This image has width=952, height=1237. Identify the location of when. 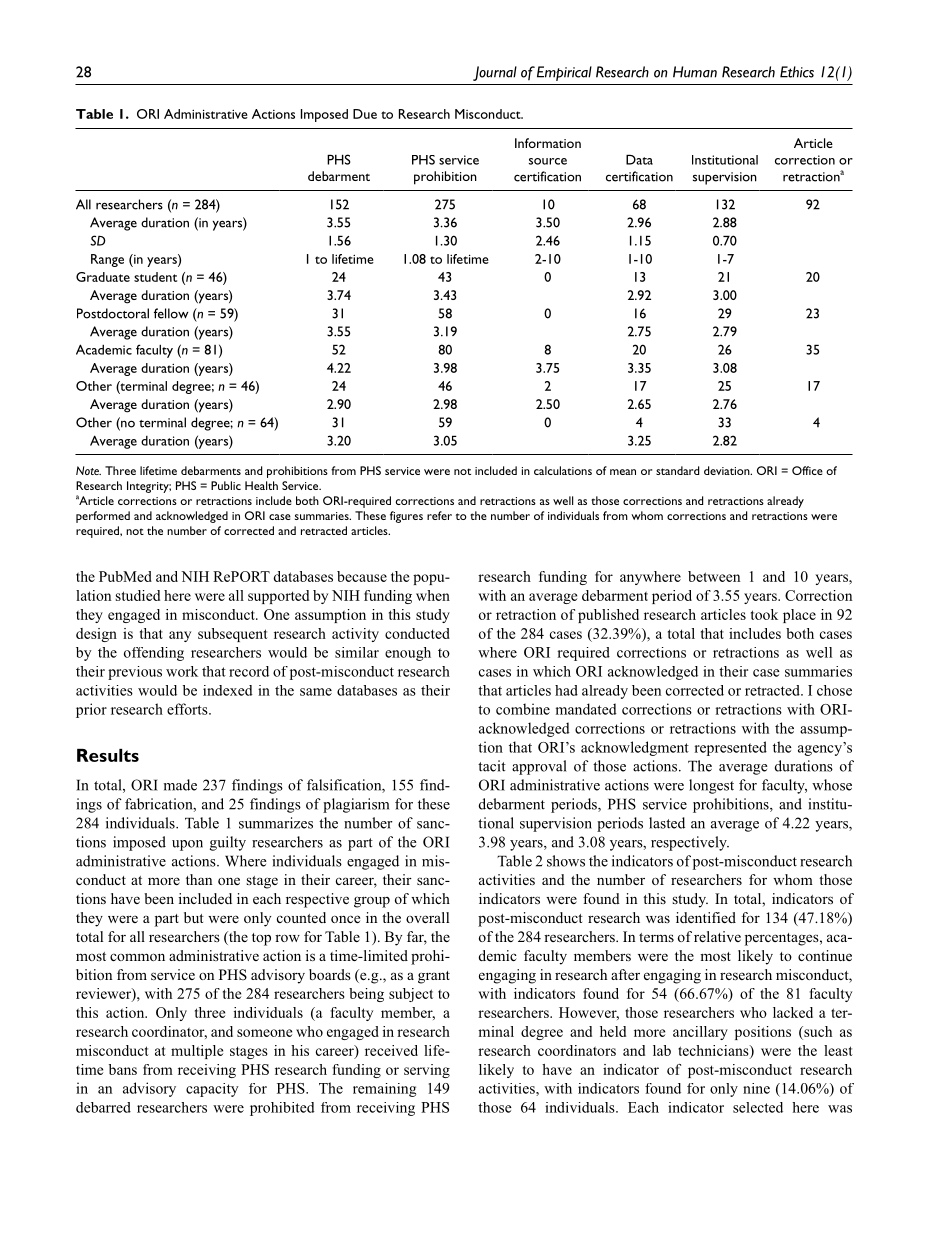
(433, 595).
